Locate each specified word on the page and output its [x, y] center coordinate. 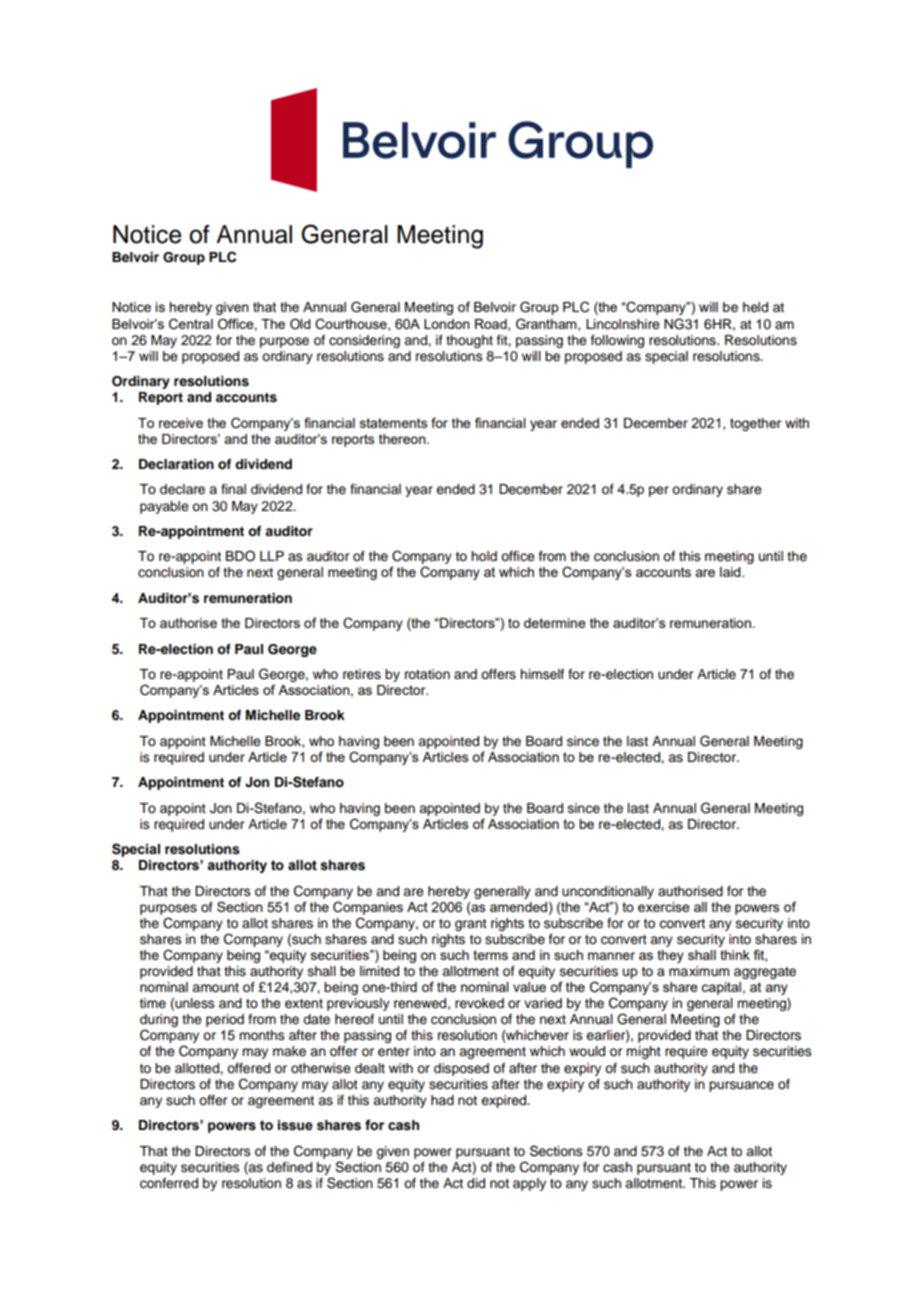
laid [731, 572]
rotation [427, 674]
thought [469, 341]
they [670, 956]
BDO [240, 556]
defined [289, 1167]
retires [362, 674]
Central [191, 324]
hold [484, 556]
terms [490, 955]
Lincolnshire [623, 324]
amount [215, 987]
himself [542, 674]
